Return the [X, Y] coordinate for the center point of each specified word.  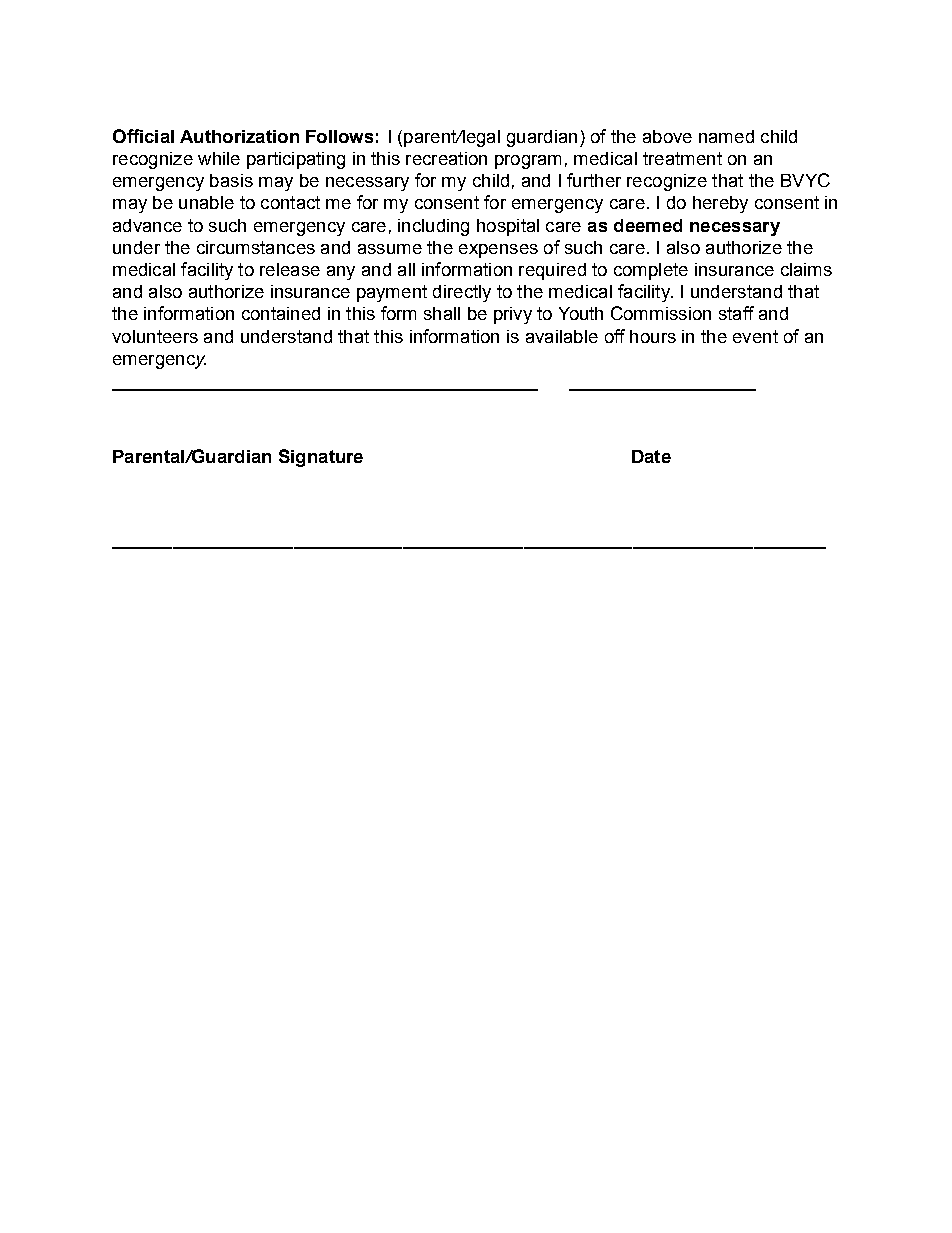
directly [462, 293]
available [562, 336]
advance [147, 225]
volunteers [155, 336]
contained [281, 313]
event [755, 336]
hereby [720, 204]
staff [736, 313]
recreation [446, 158]
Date [651, 456]
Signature [321, 458]
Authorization [239, 136]
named [726, 136]
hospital [508, 227]
